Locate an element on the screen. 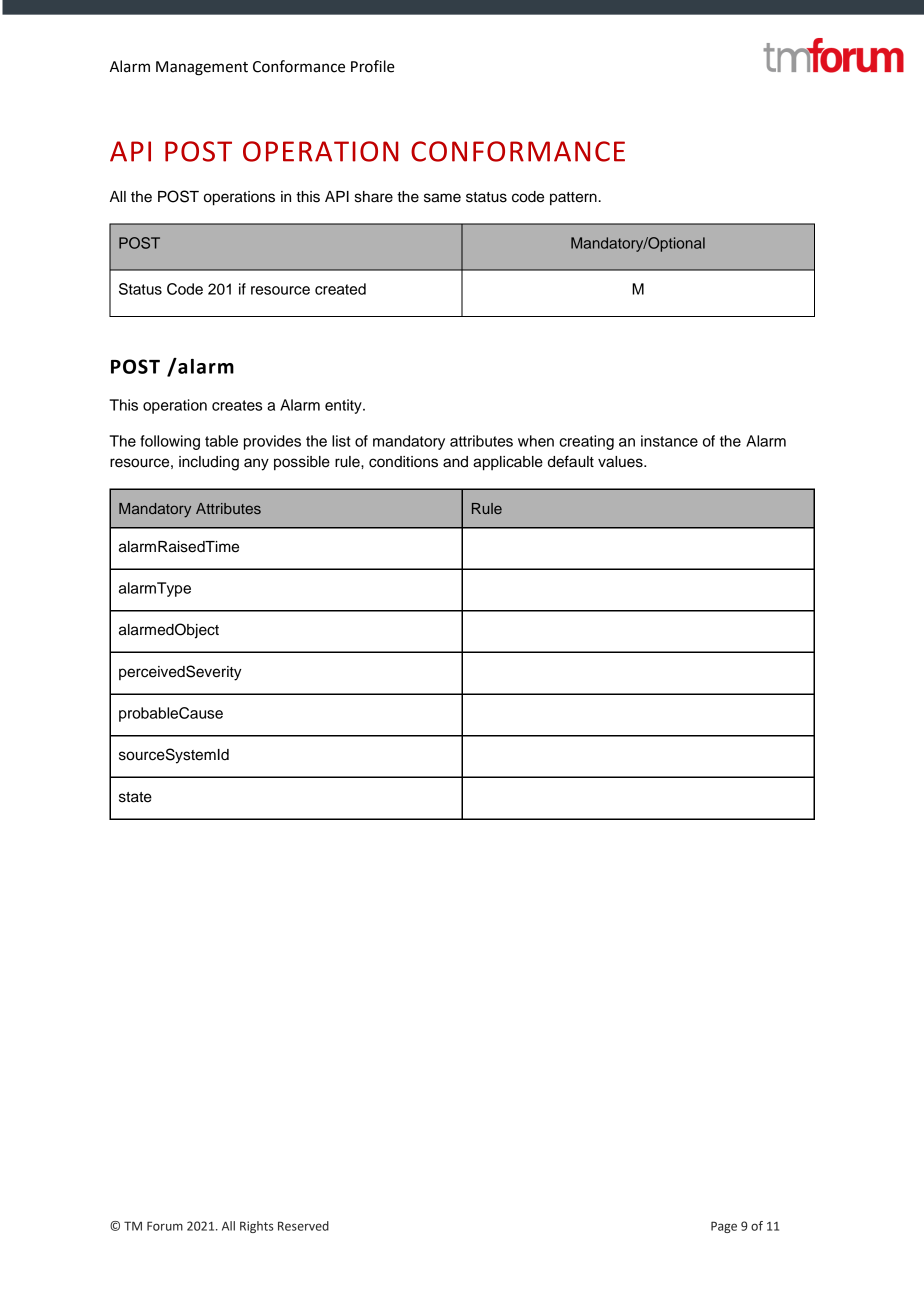 The width and height of the screenshot is (924, 1308). Management is located at coordinates (202, 68).
